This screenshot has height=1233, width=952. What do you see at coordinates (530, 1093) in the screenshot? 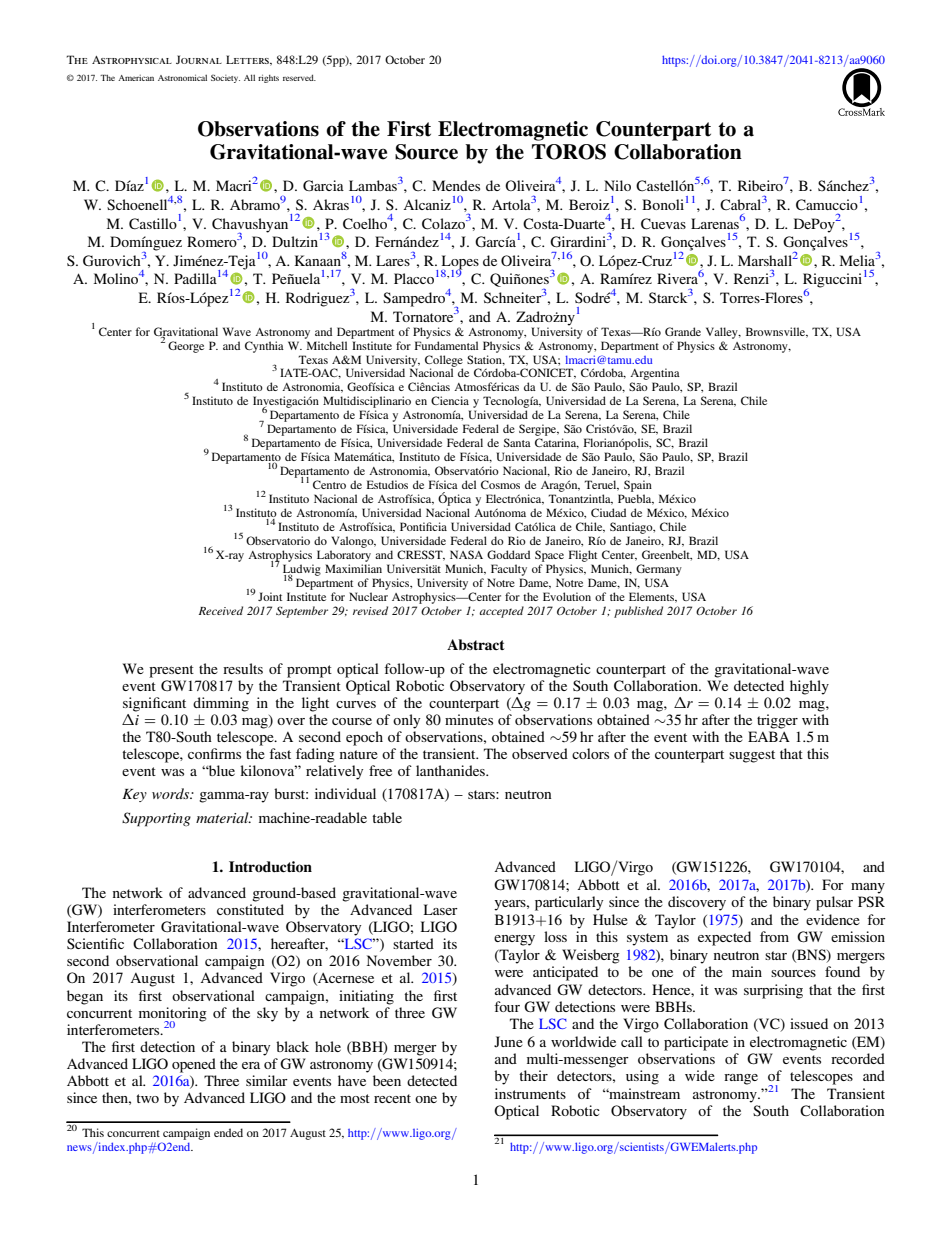
I see `instruments` at bounding box center [530, 1093].
